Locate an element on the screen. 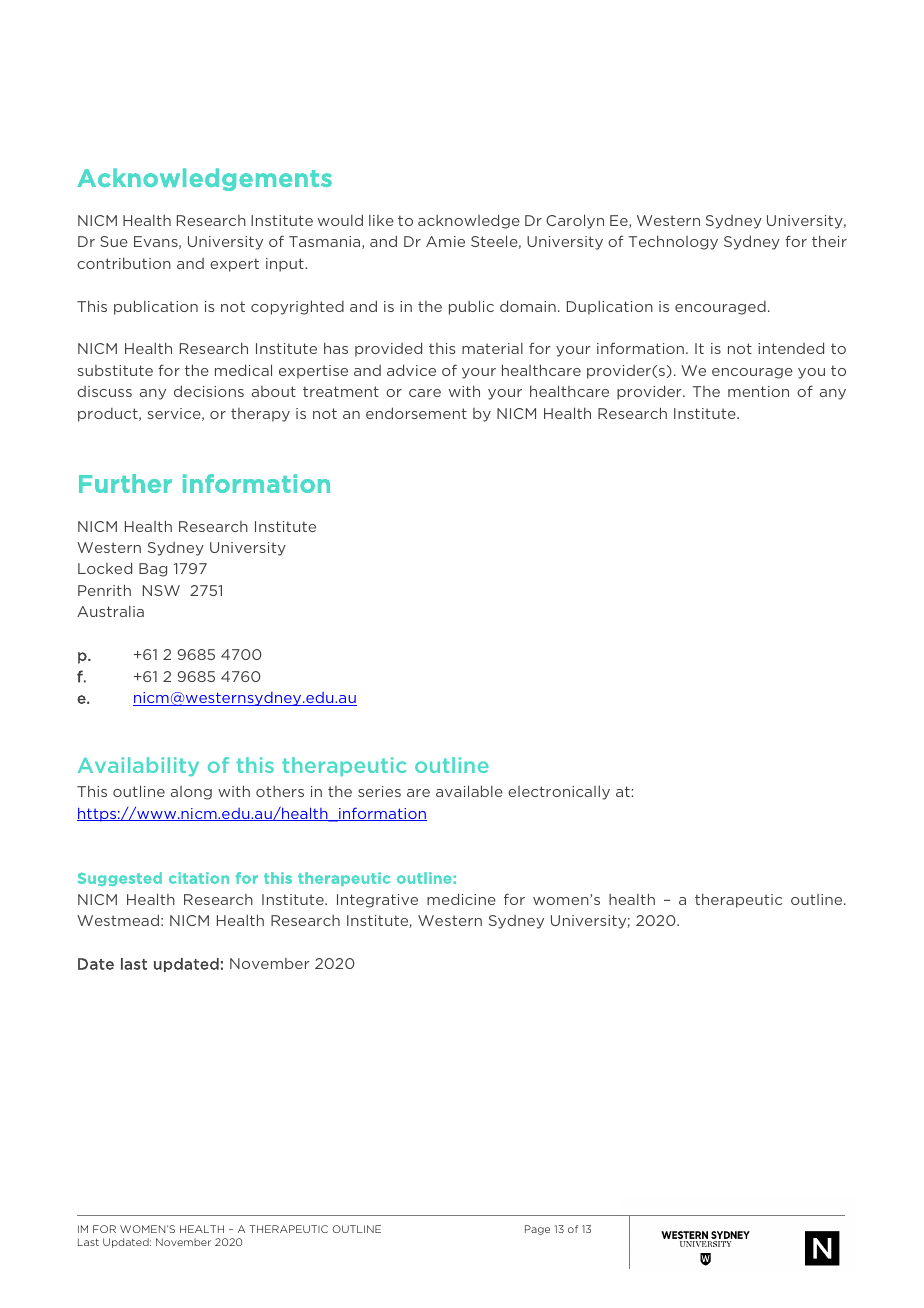  Technology is located at coordinates (673, 242).
